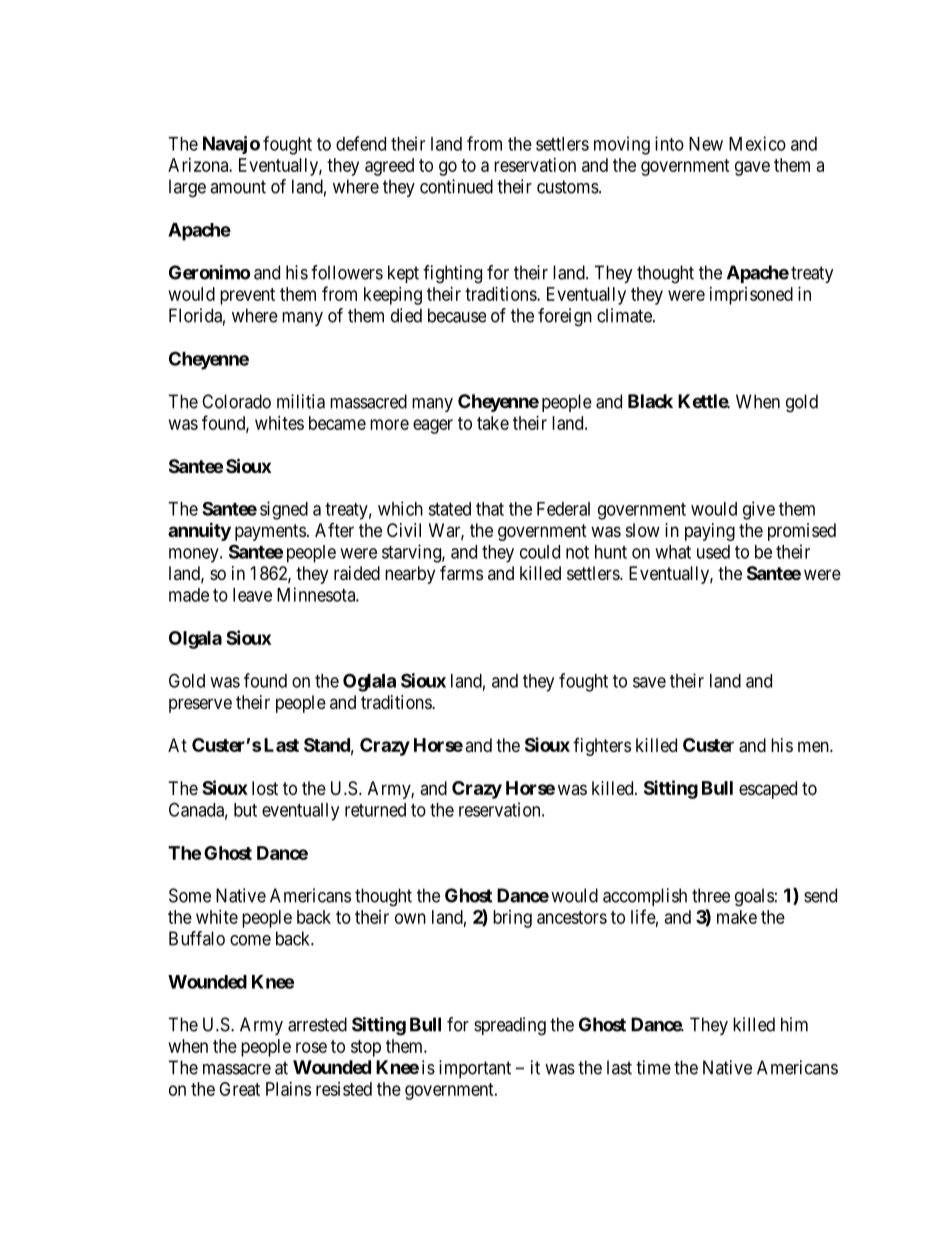 The width and height of the screenshot is (952, 1233). What do you see at coordinates (768, 790) in the screenshot?
I see `escaped` at bounding box center [768, 790].
